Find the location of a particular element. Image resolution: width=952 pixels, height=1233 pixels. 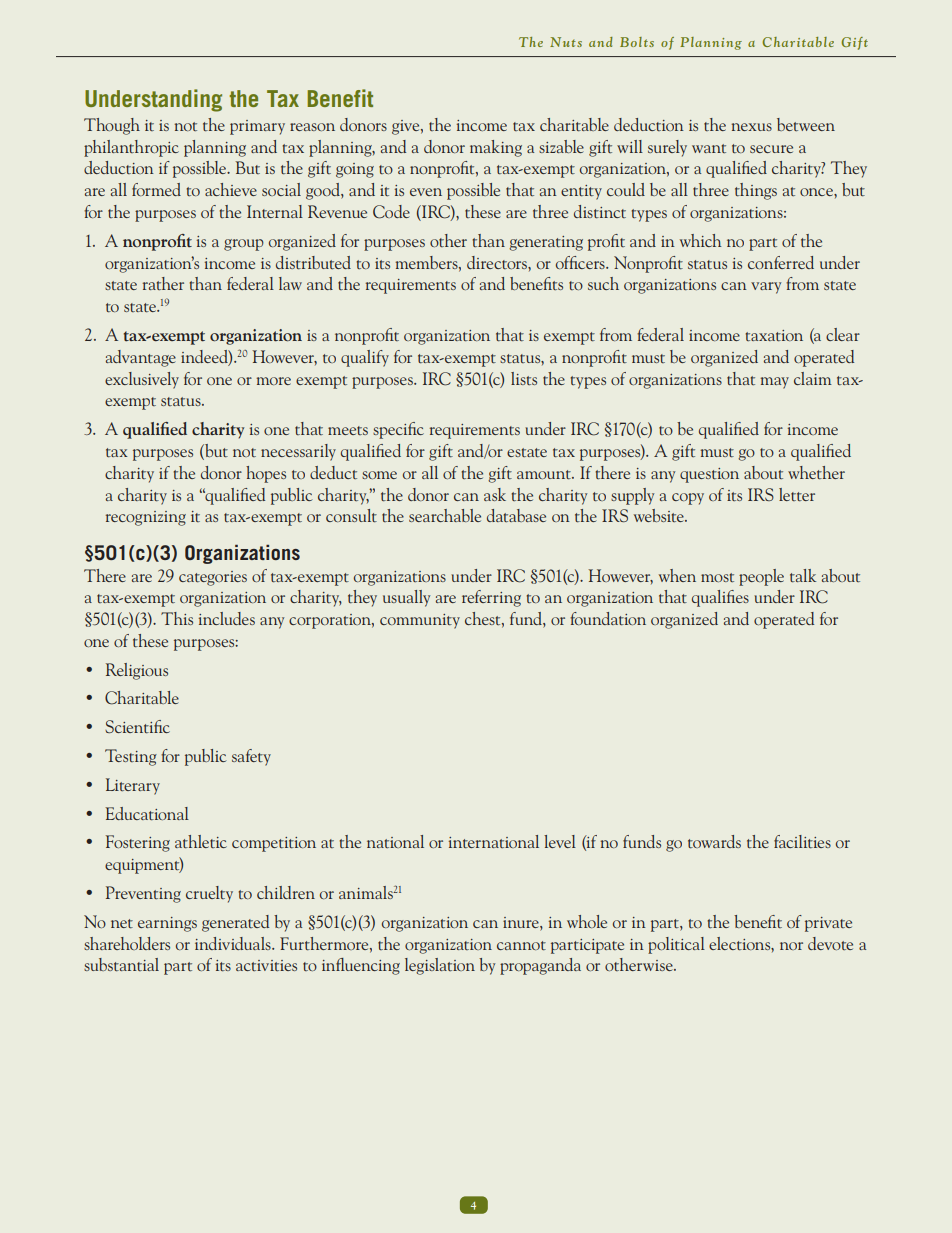

community is located at coordinates (420, 621).
